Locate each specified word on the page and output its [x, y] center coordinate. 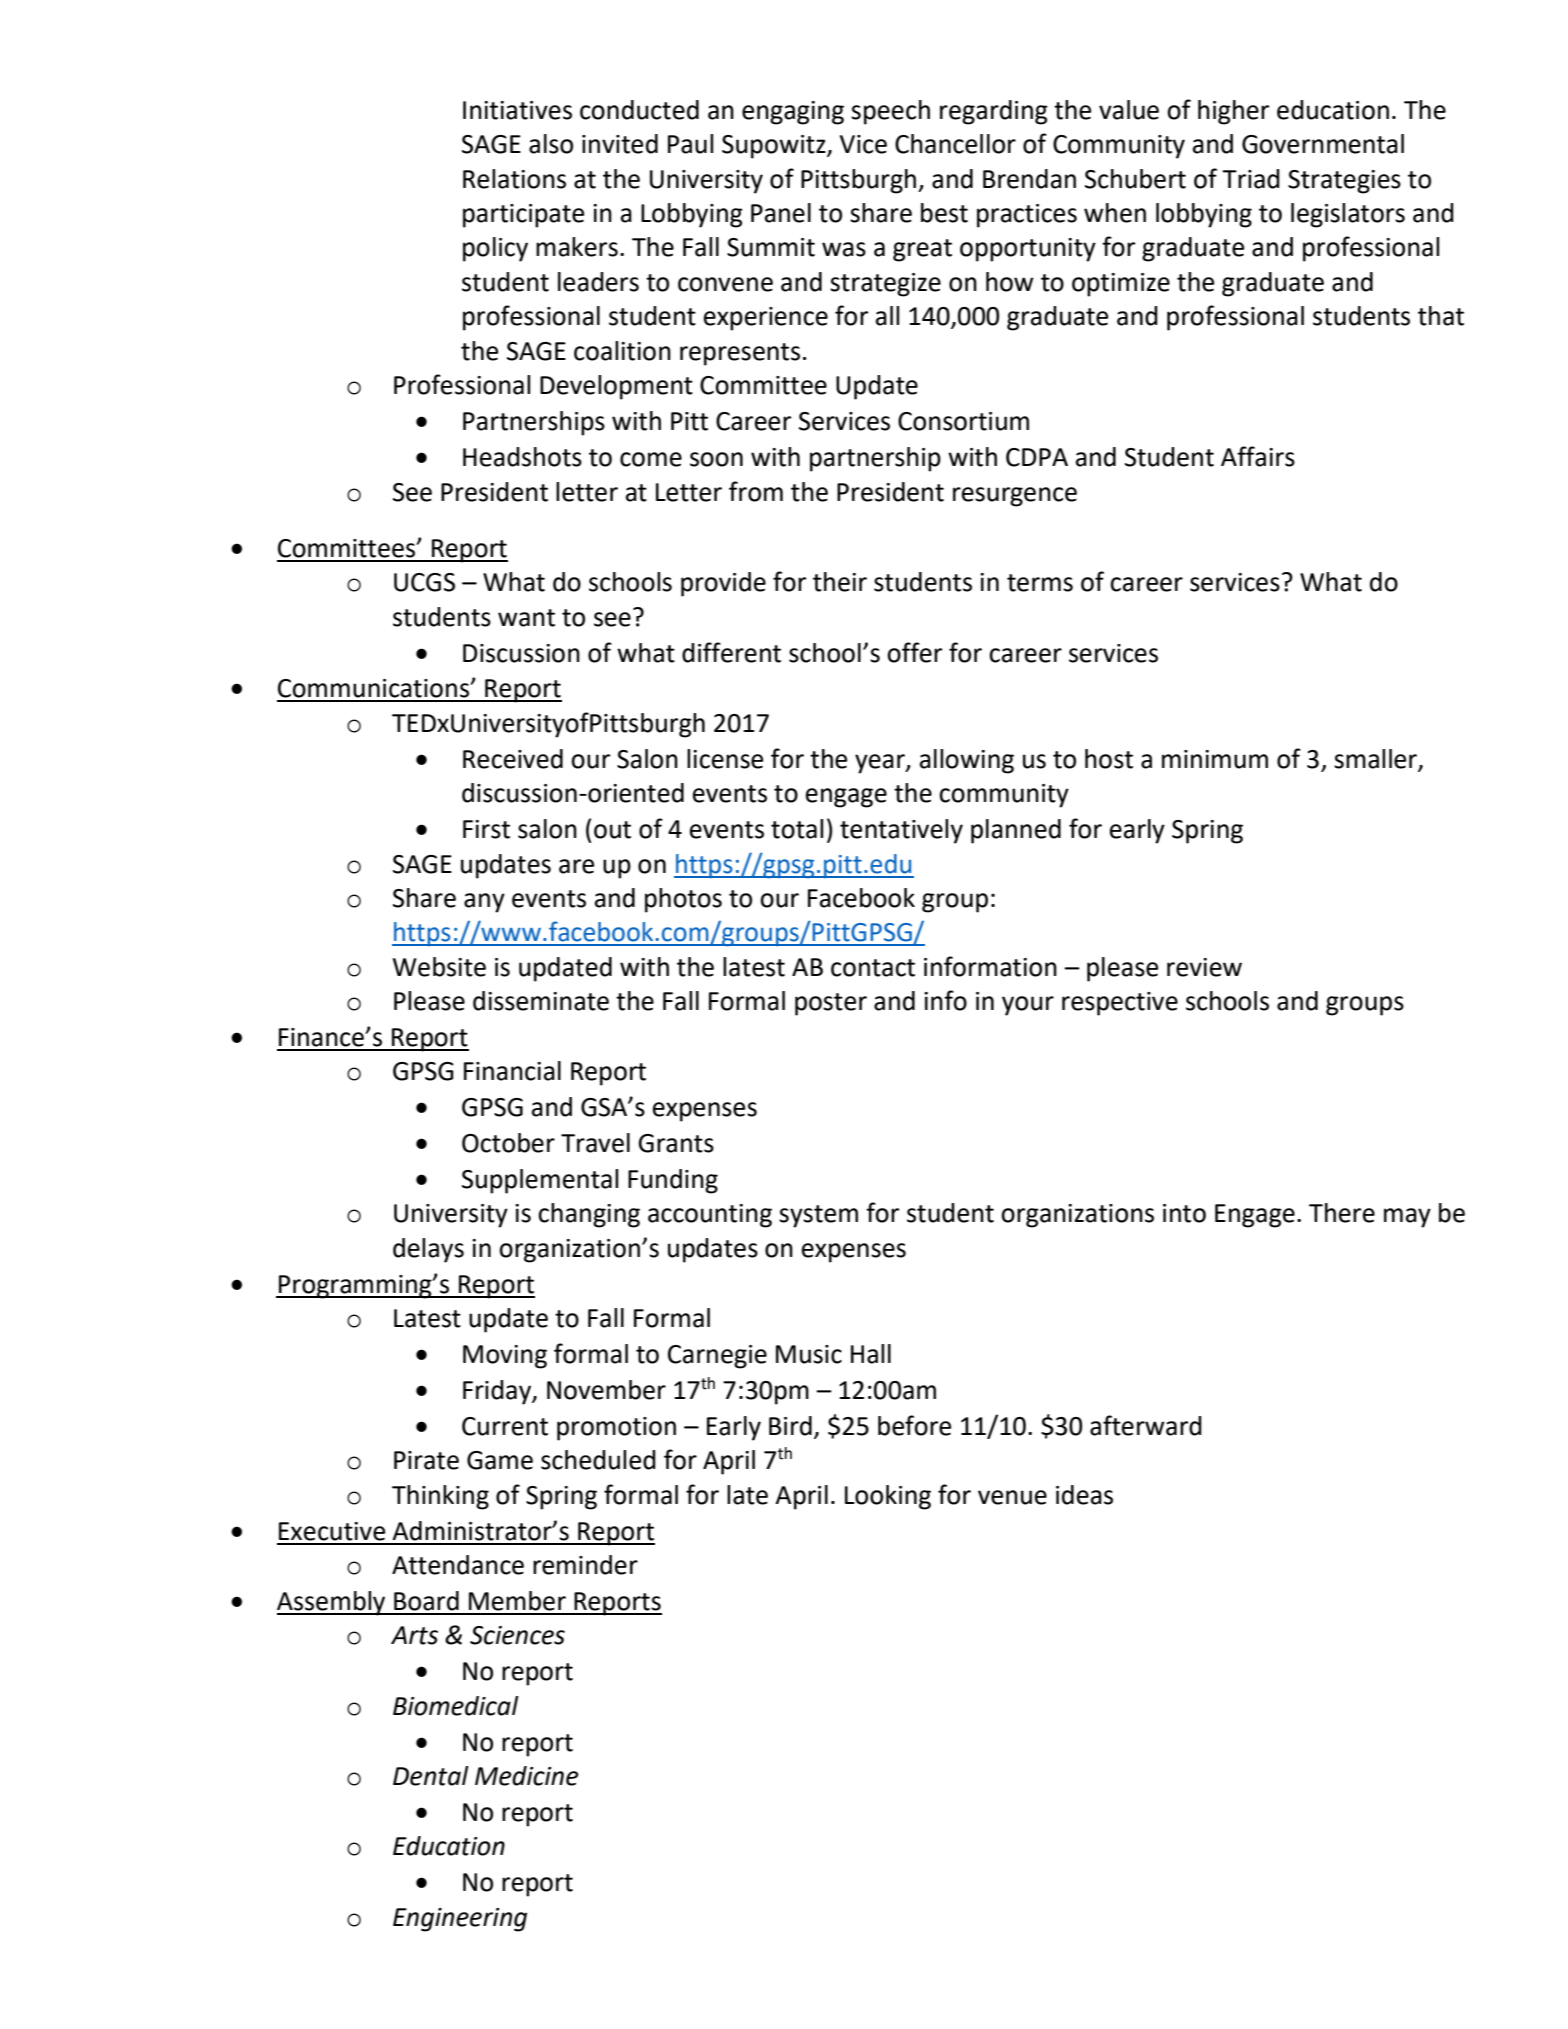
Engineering [460, 1920]
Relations [514, 179]
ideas [1084, 1495]
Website [439, 967]
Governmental [1323, 144]
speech [890, 112]
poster [831, 1004]
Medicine [527, 1776]
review [1204, 967]
